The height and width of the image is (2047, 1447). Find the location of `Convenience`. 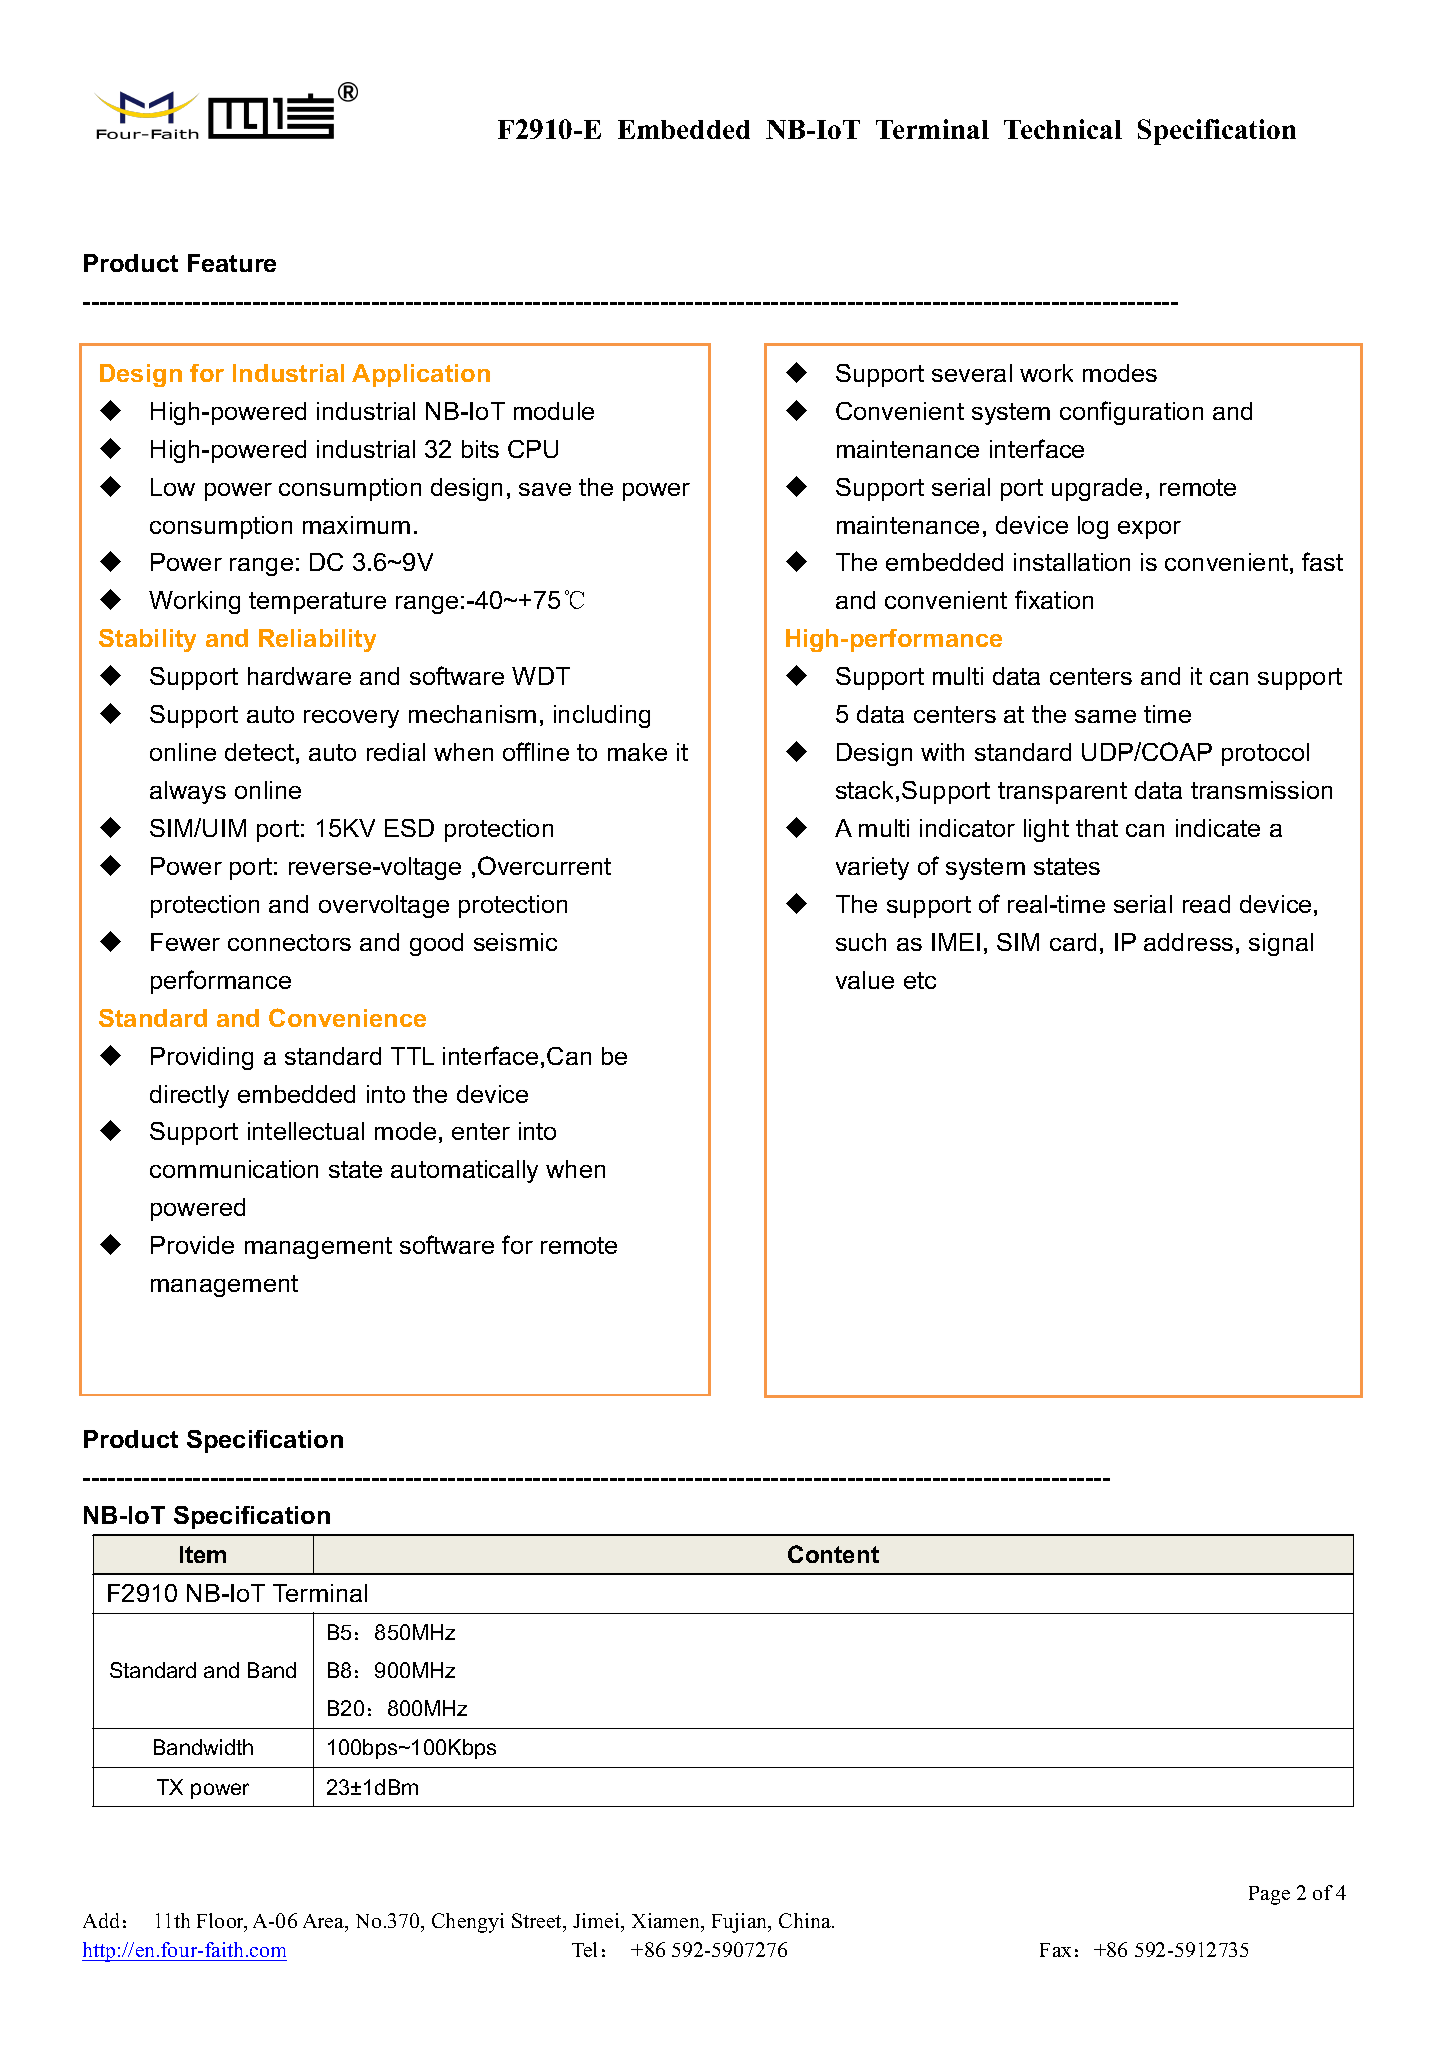

Convenience is located at coordinates (347, 1017).
